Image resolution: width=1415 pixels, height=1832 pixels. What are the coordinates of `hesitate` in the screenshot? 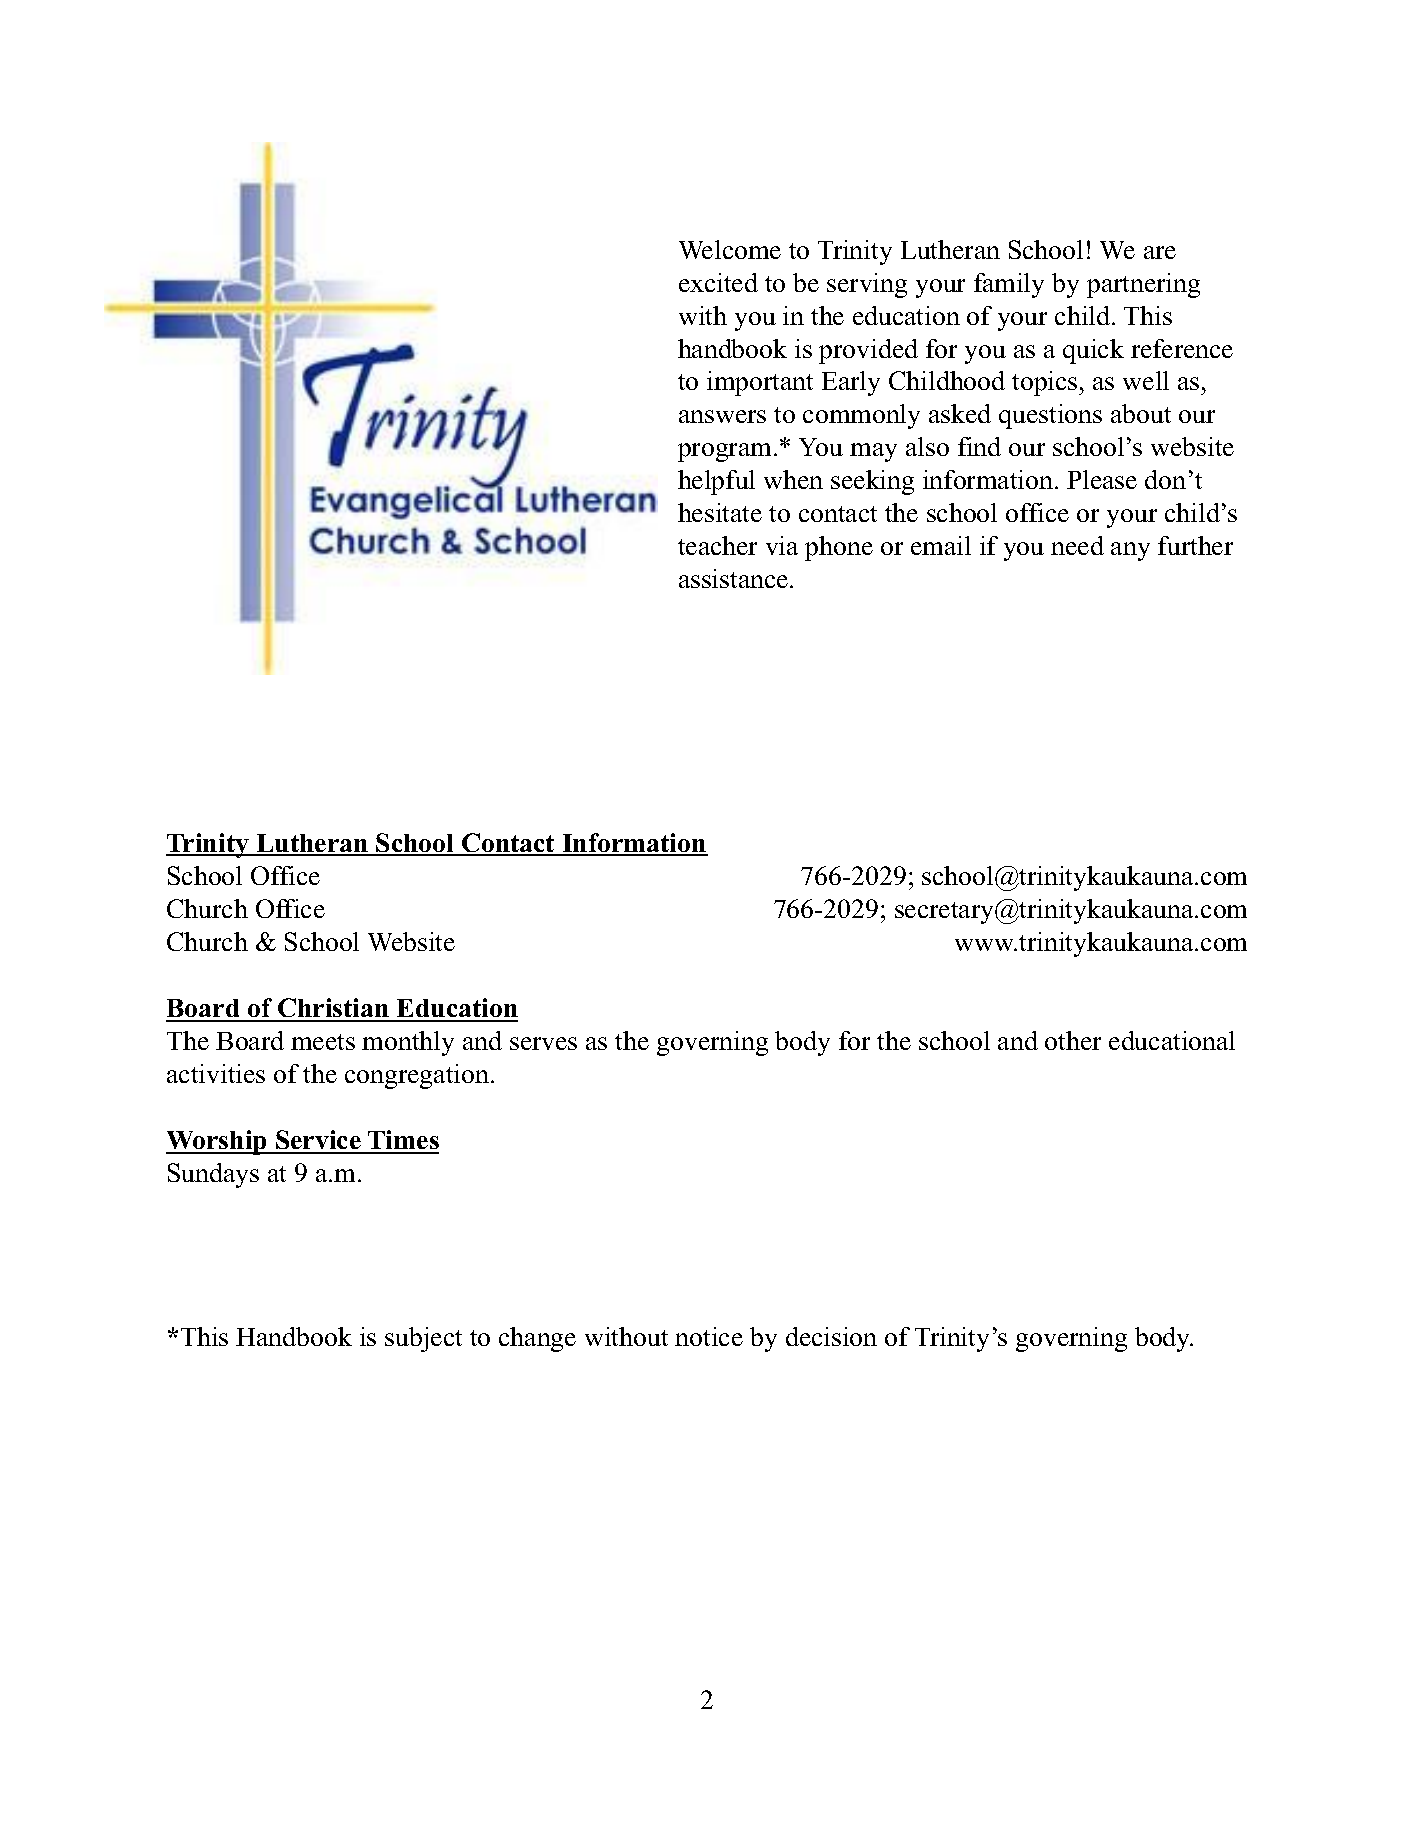 It's located at (720, 512).
